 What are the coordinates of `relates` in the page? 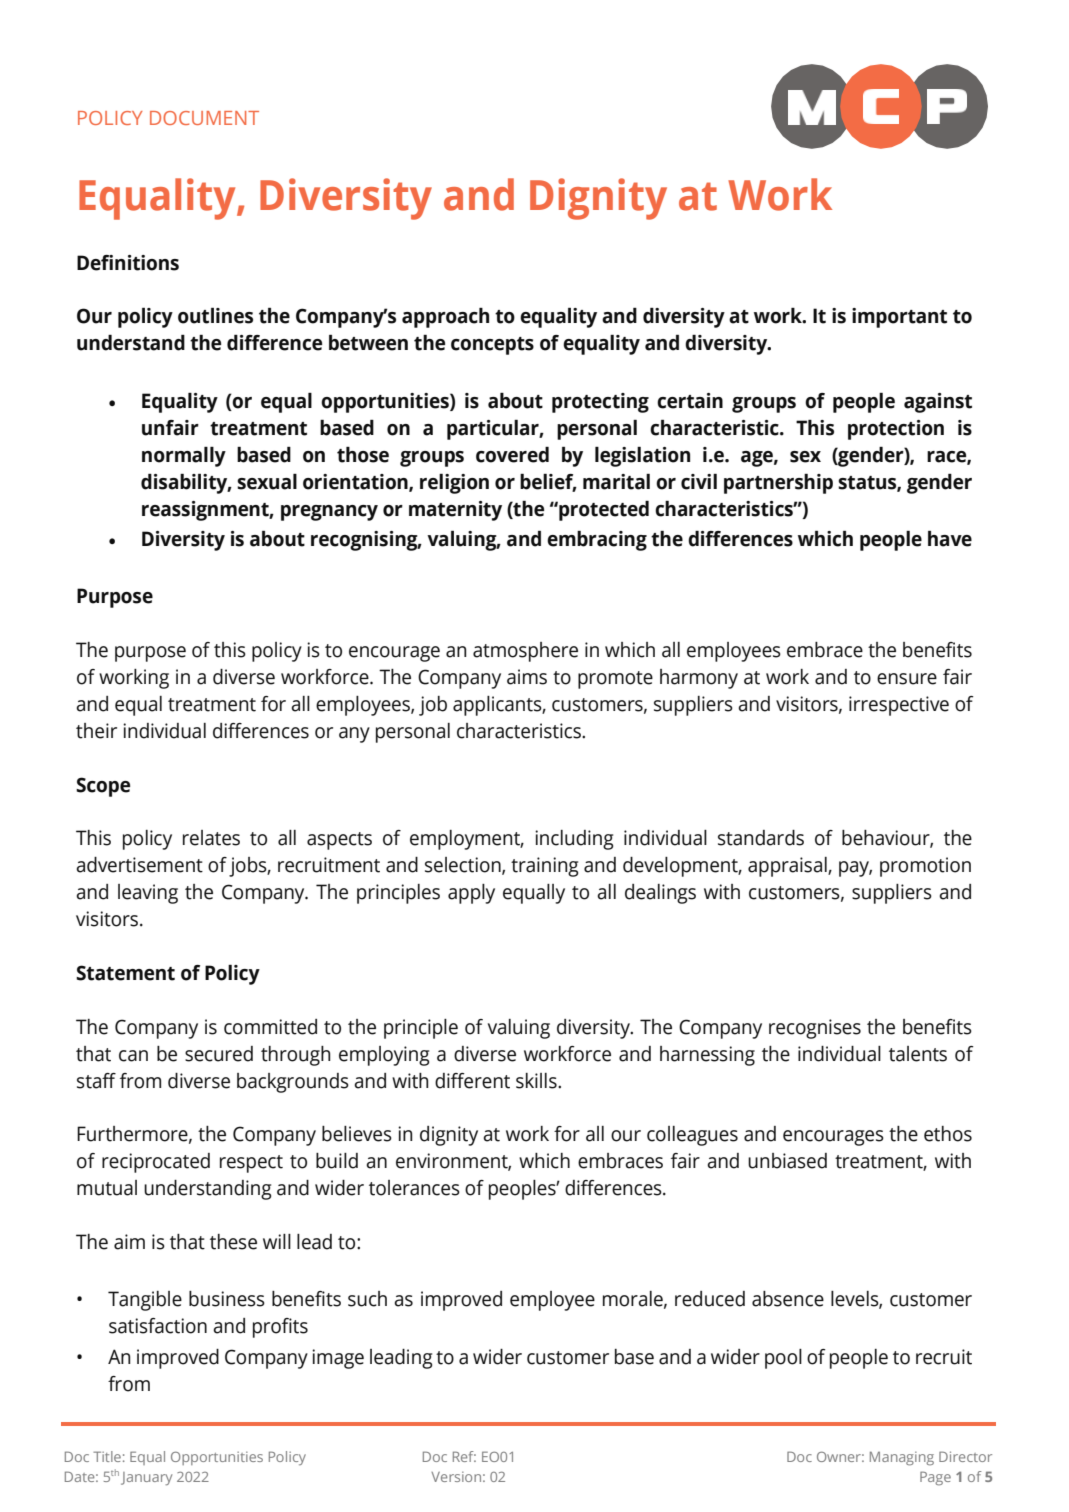 It's located at (211, 838).
